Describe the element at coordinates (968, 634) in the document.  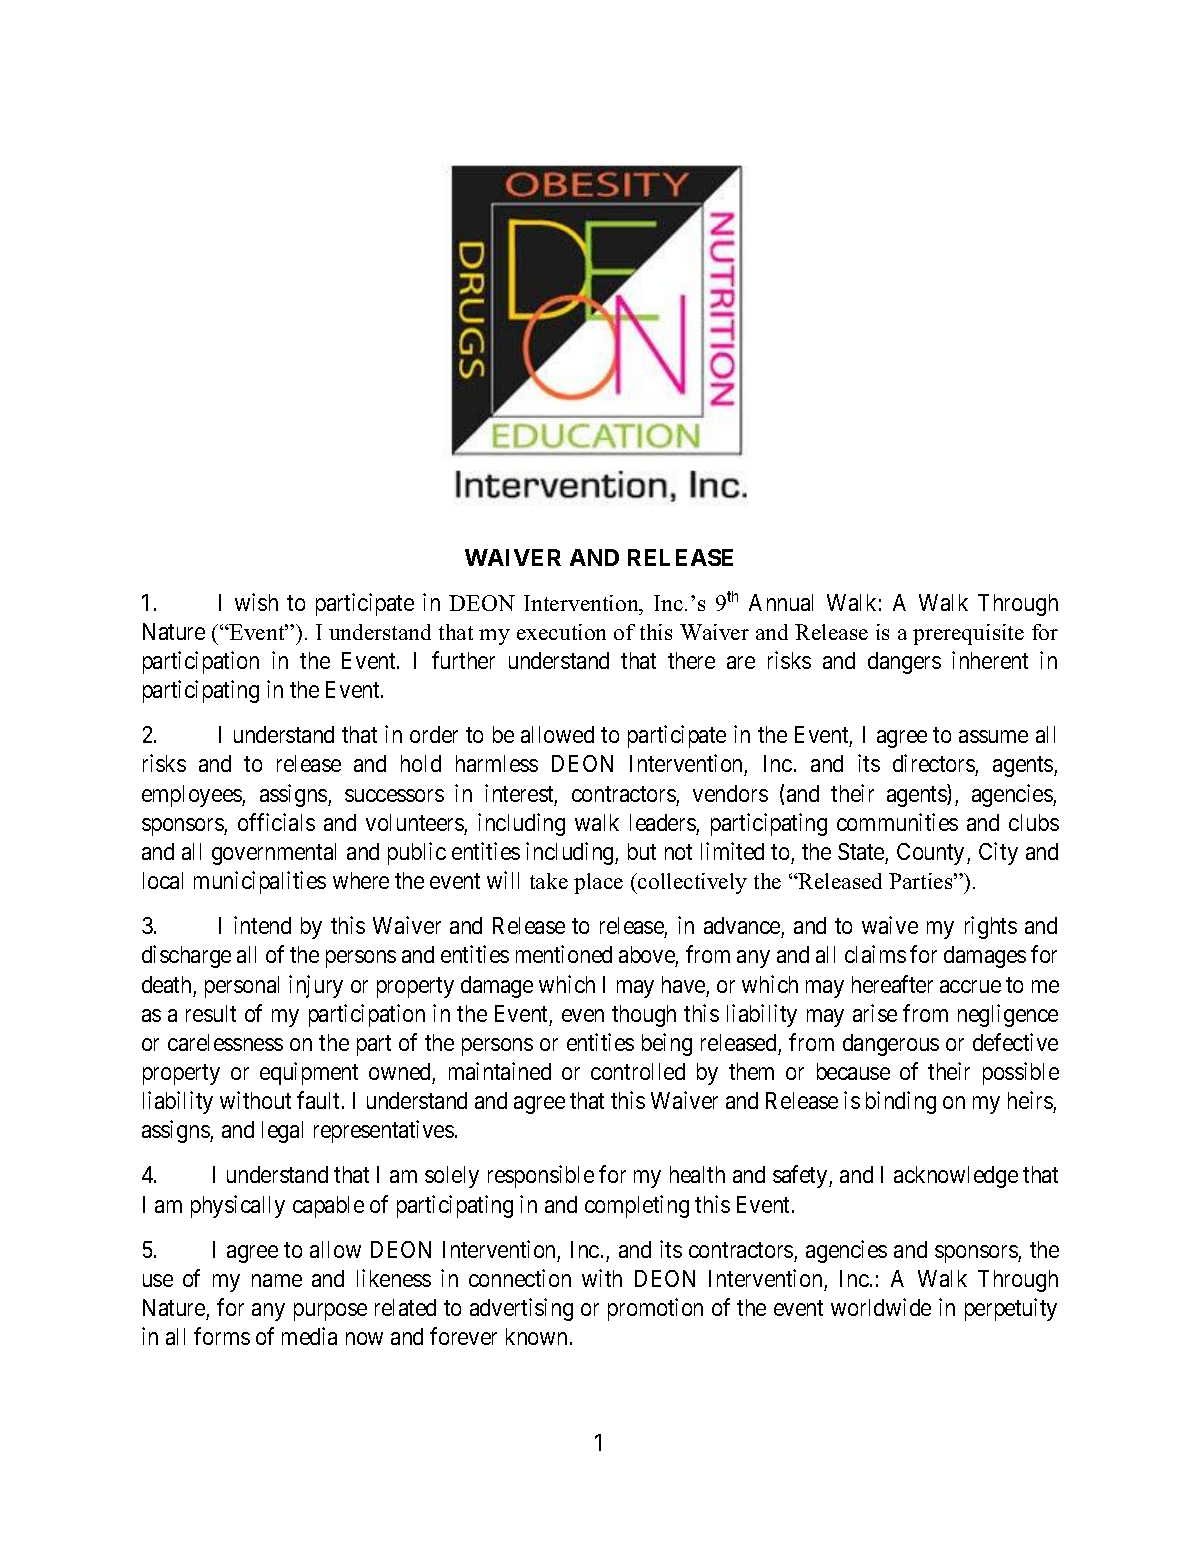
I see `prerequisite` at that location.
